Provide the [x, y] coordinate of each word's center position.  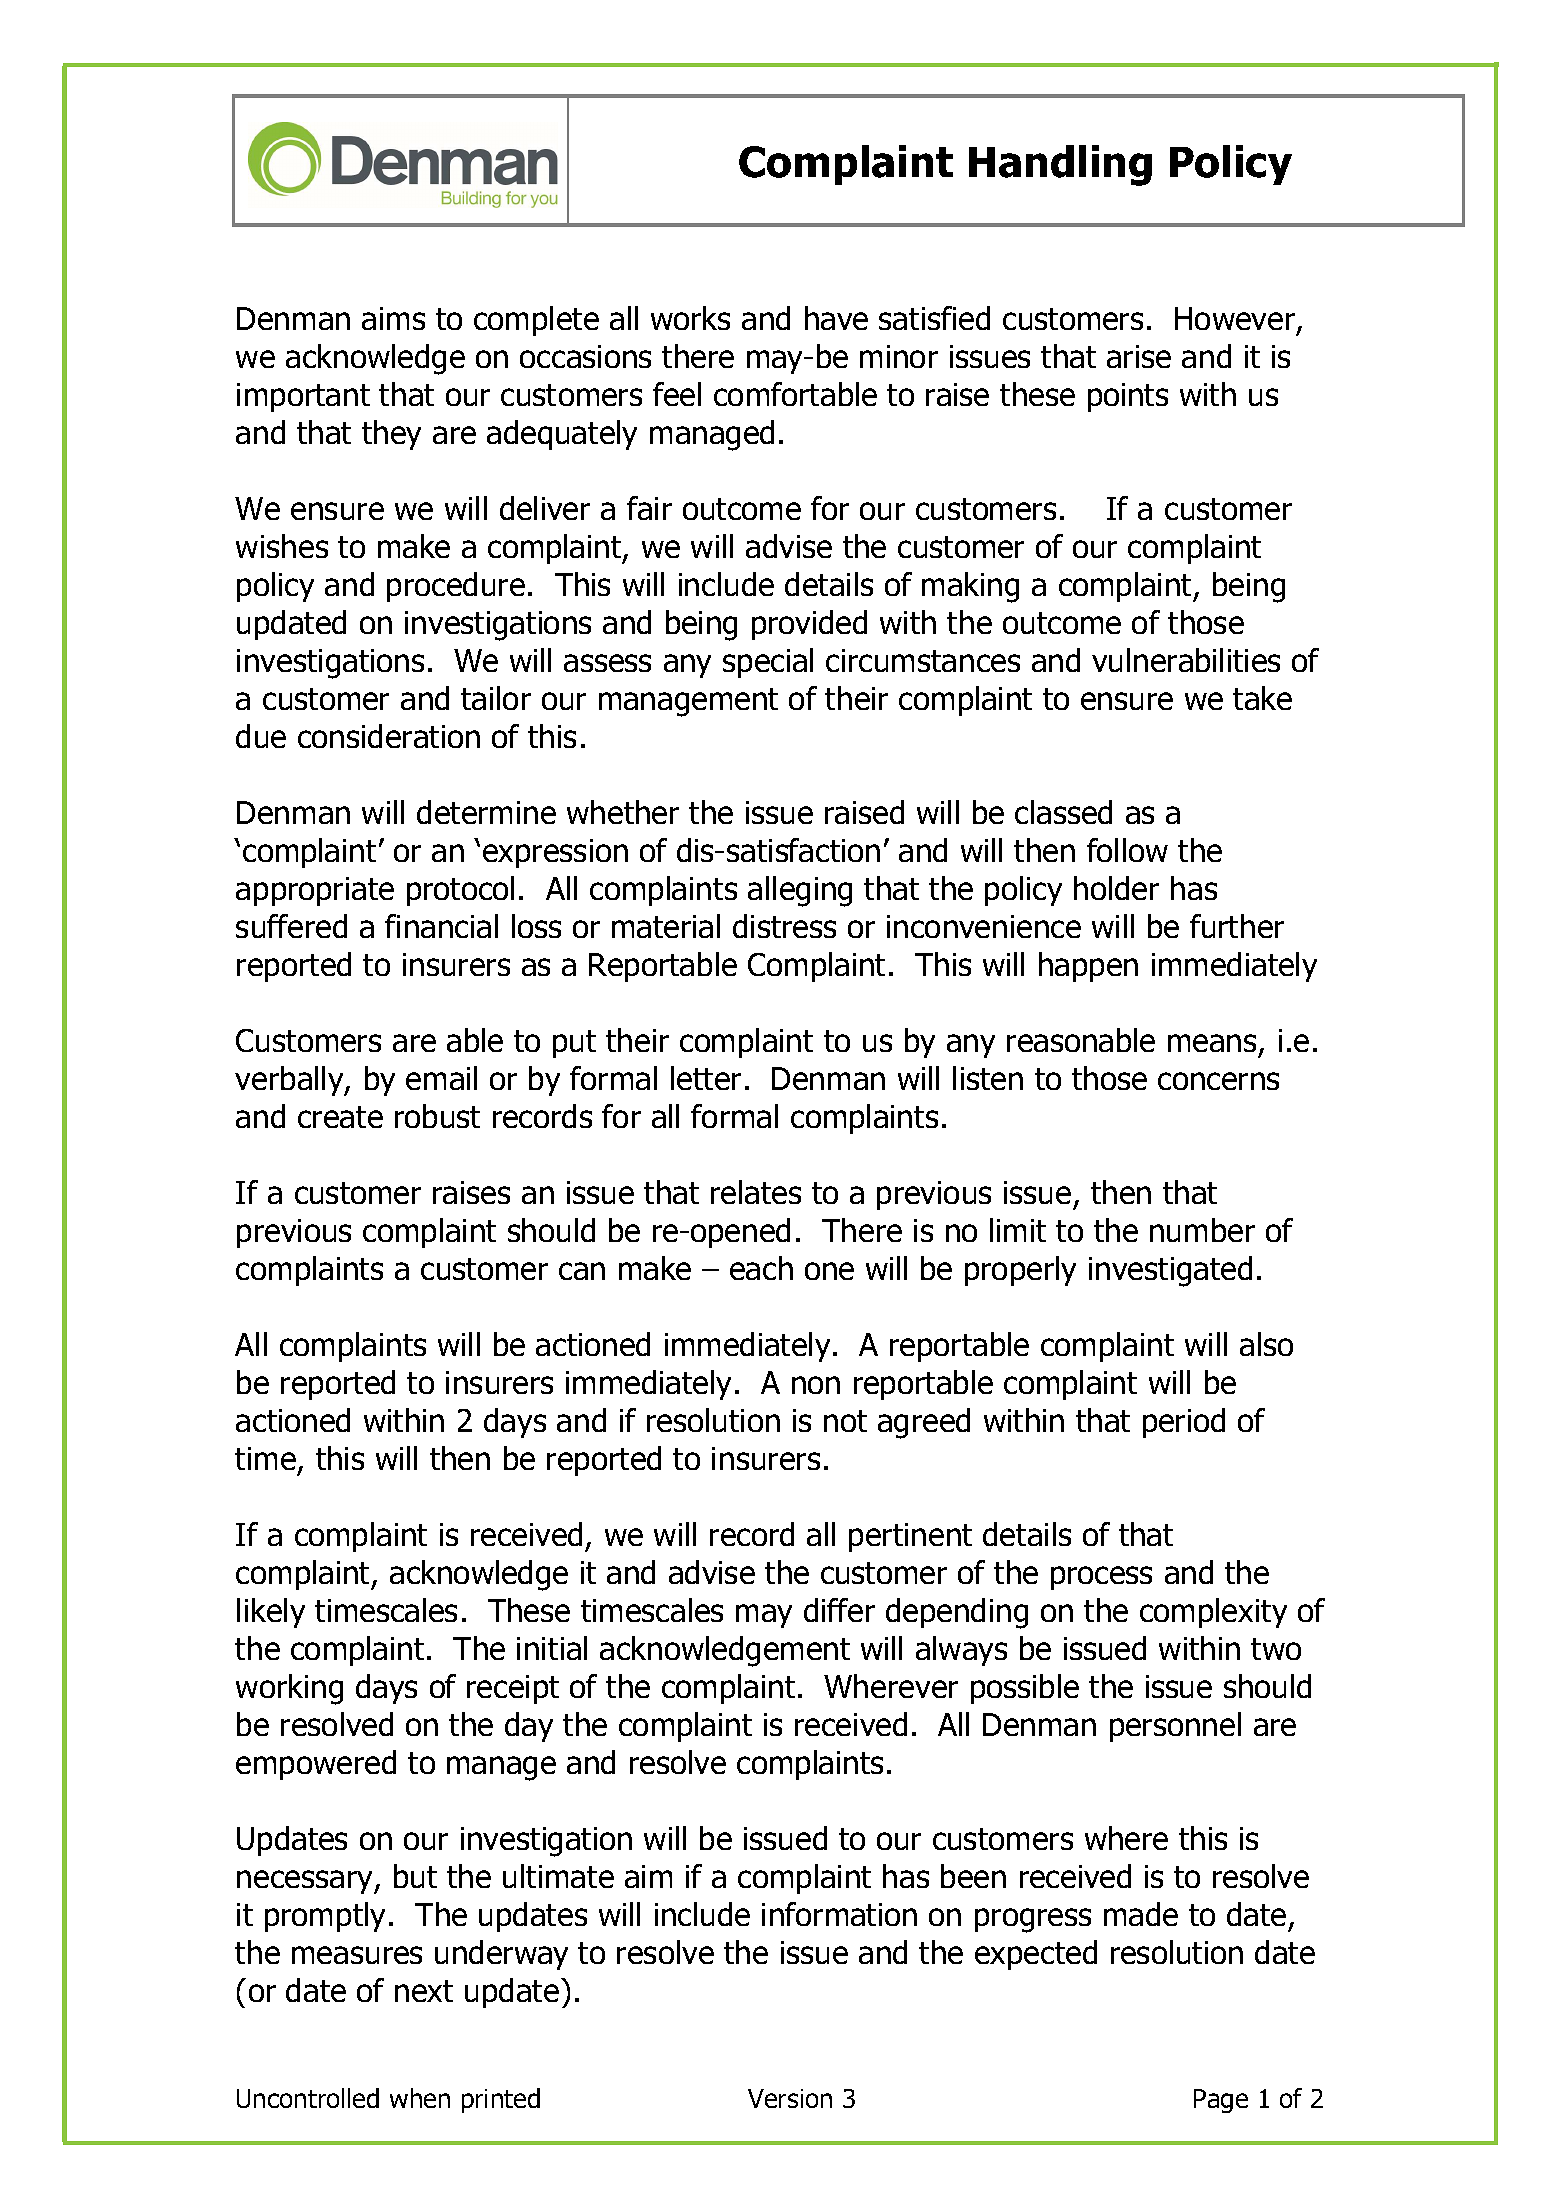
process [1101, 1578]
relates [756, 1192]
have [836, 318]
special [768, 663]
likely [271, 1613]
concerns [1218, 1081]
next [424, 1991]
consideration [389, 736]
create [340, 1117]
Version [790, 2098]
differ [839, 1610]
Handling [1060, 165]
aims [393, 318]
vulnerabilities [1186, 660]
